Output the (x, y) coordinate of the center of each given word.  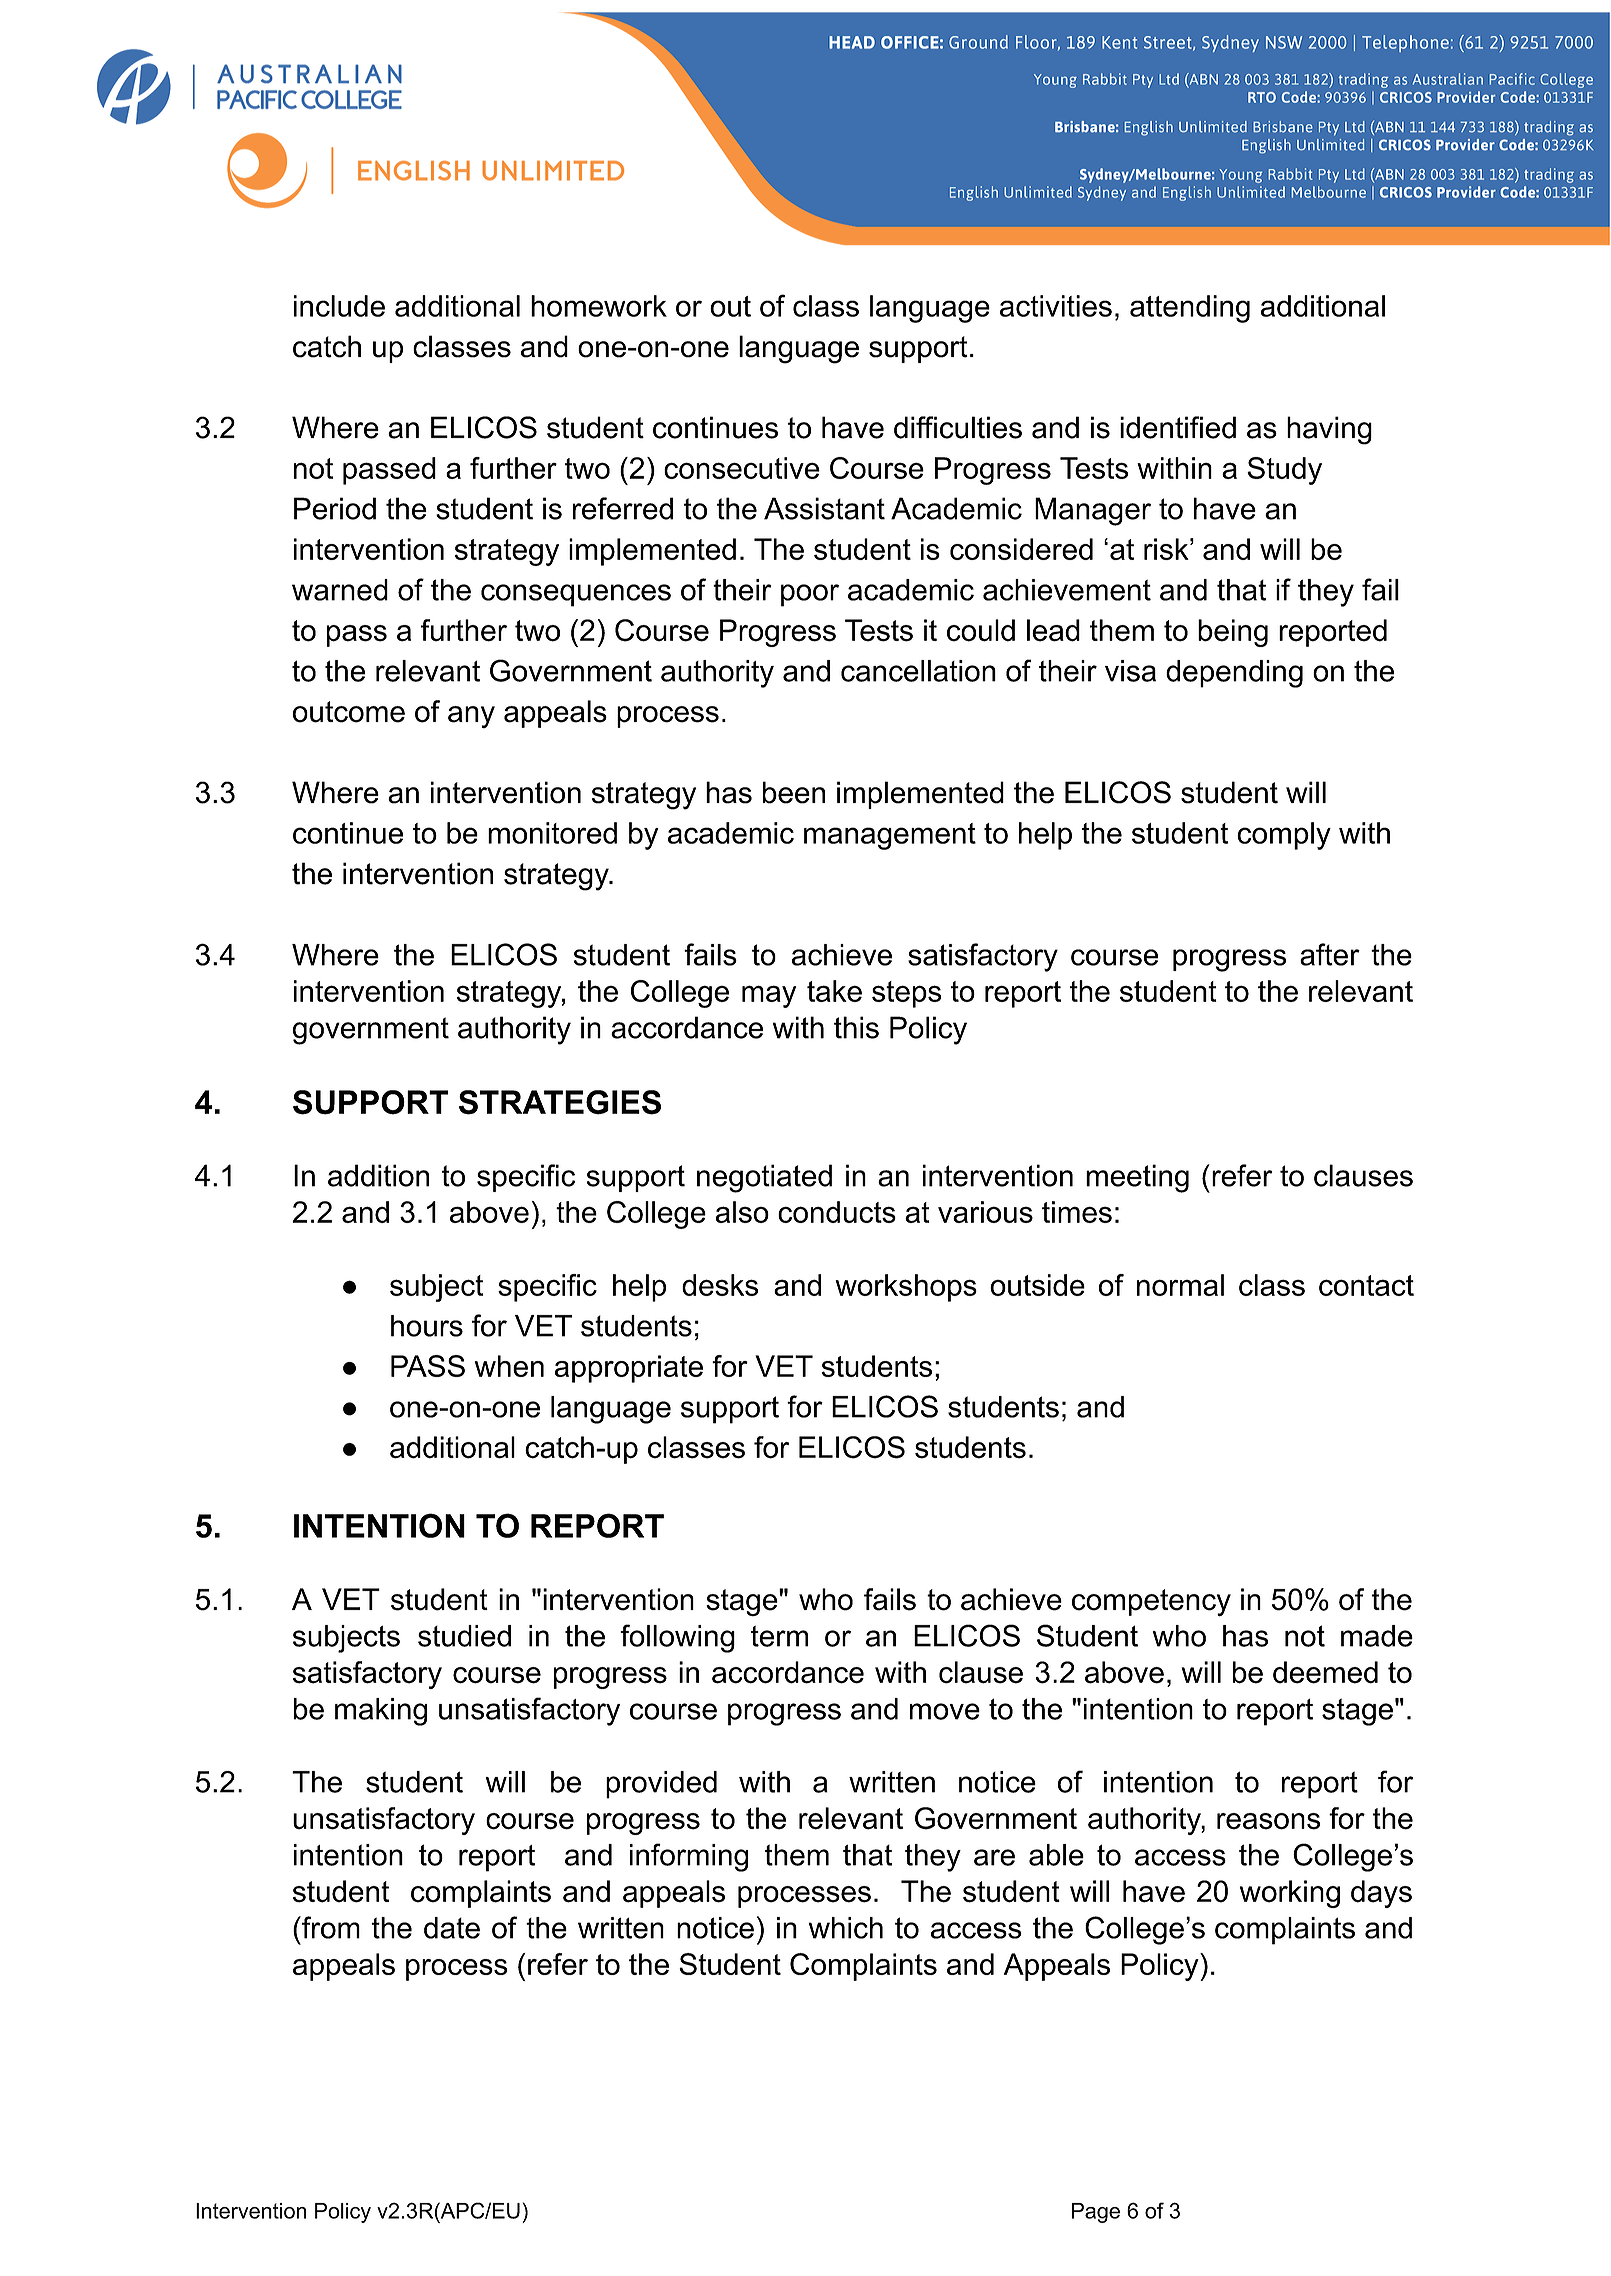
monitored (552, 833)
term (779, 1636)
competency (1151, 1603)
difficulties (958, 427)
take (834, 991)
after (1330, 954)
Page (1096, 2213)
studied (464, 1636)
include (339, 306)
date (452, 1928)
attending (1190, 309)
